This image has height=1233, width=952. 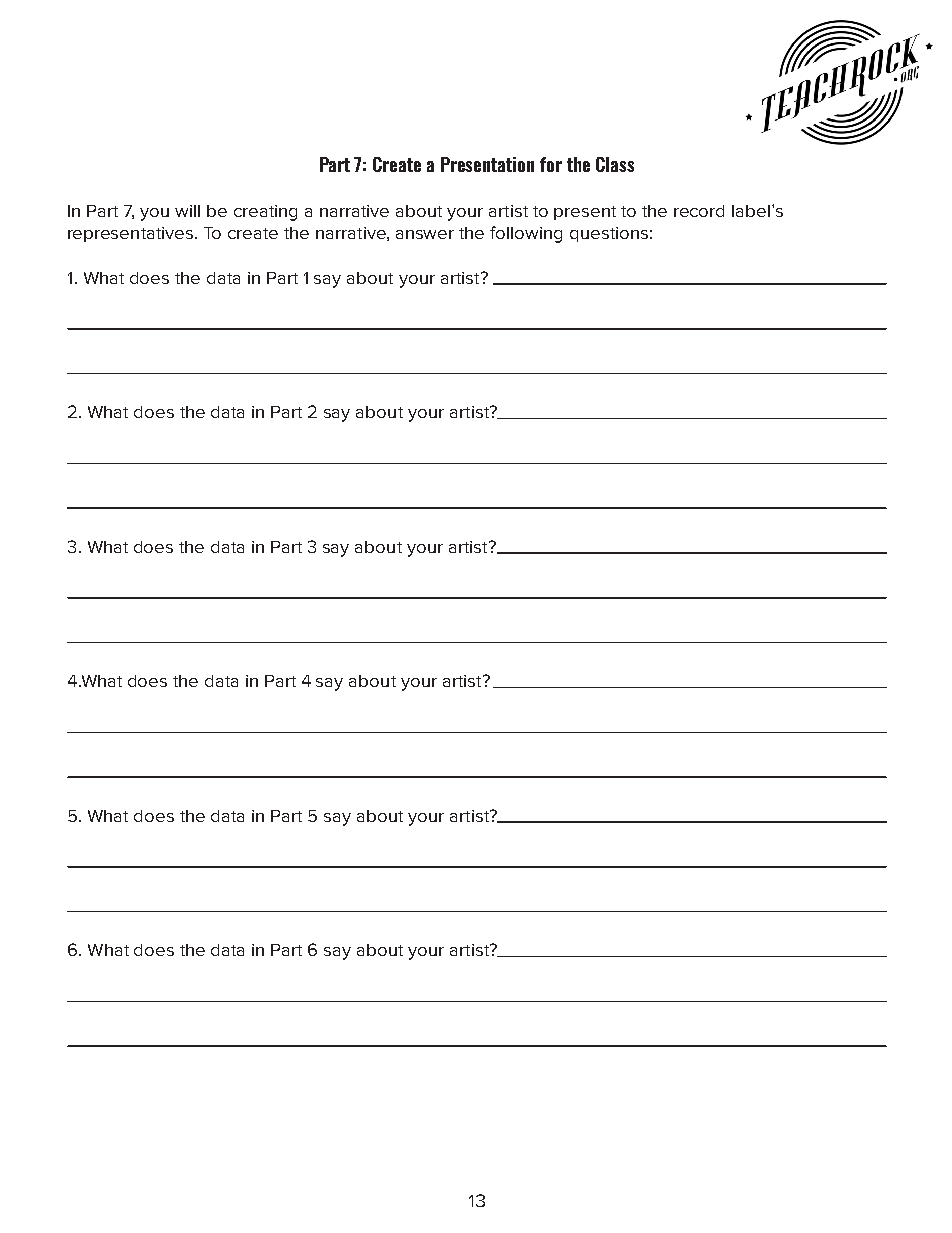 I want to click on following, so click(x=526, y=234).
